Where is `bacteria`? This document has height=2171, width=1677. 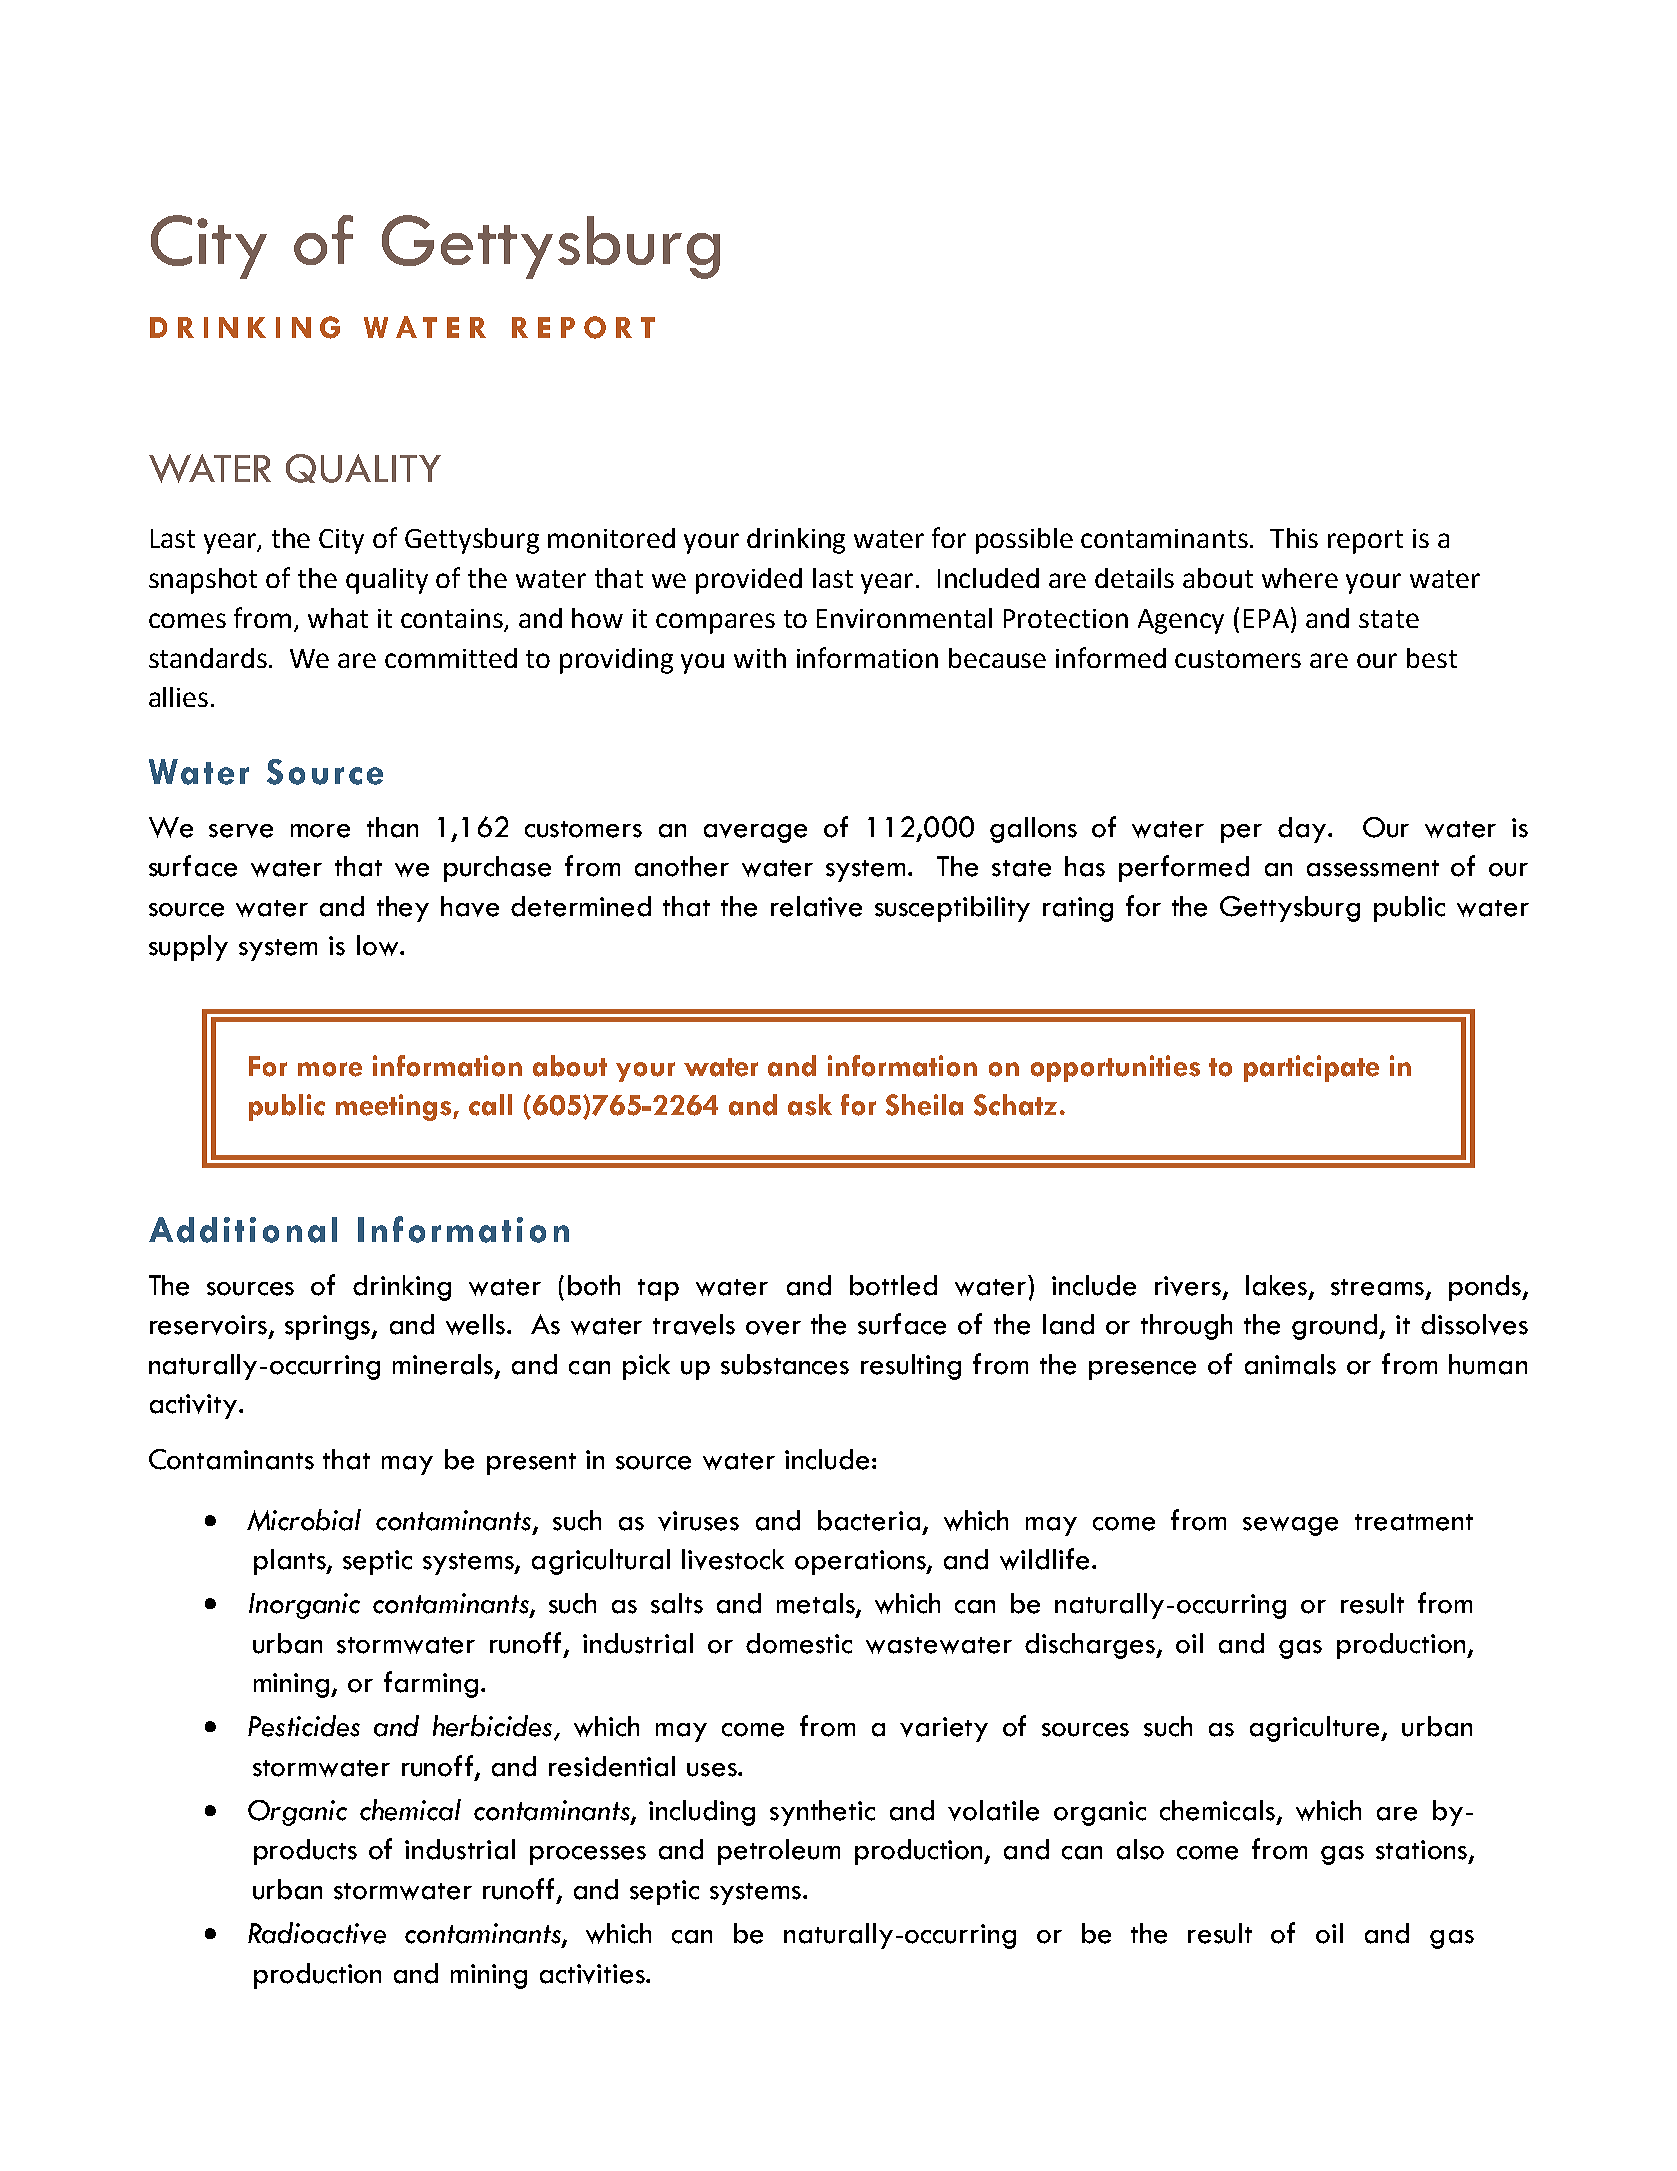 bacteria is located at coordinates (869, 1520).
